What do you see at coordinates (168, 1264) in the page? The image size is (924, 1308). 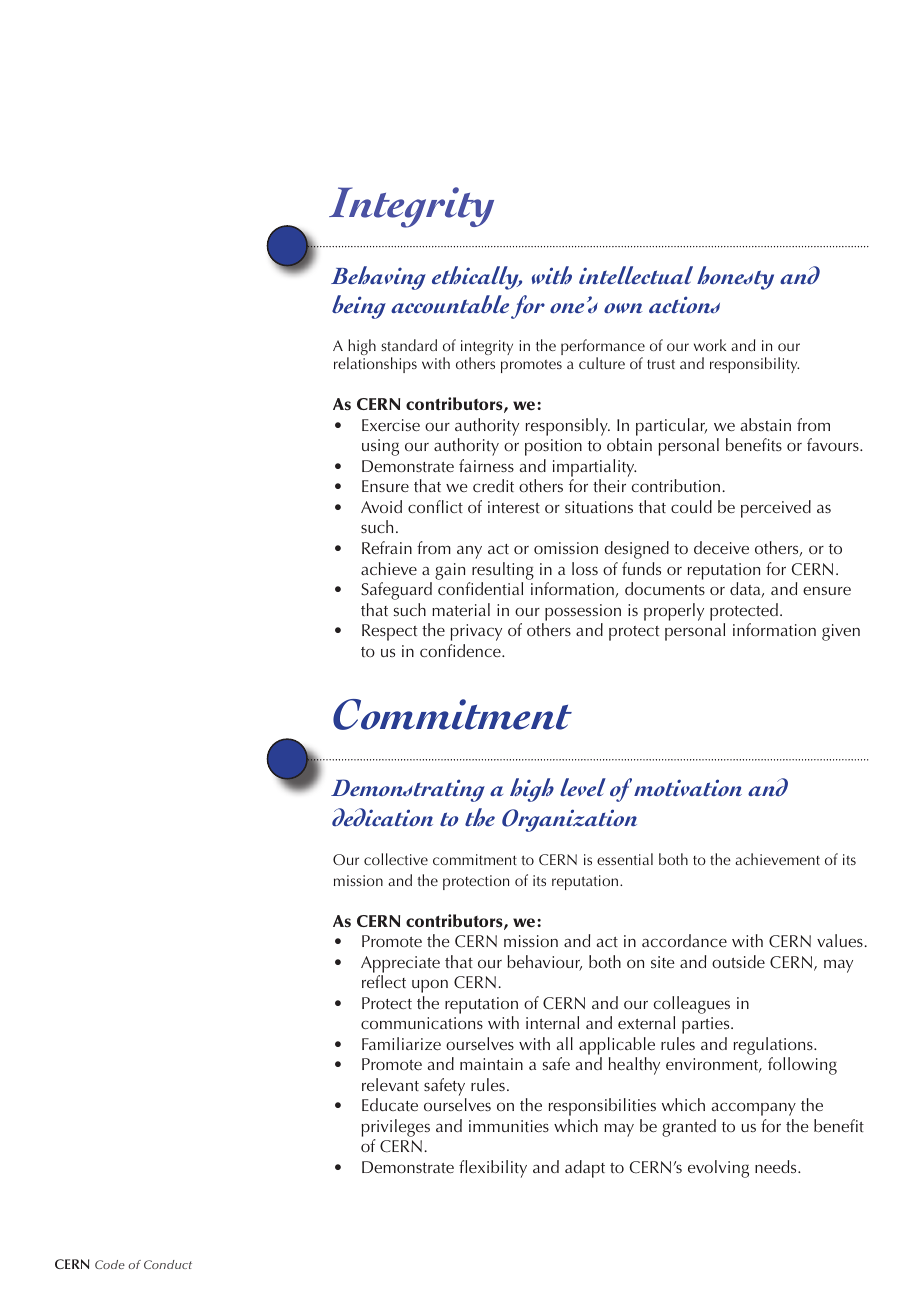 I see `Conduct` at bounding box center [168, 1264].
